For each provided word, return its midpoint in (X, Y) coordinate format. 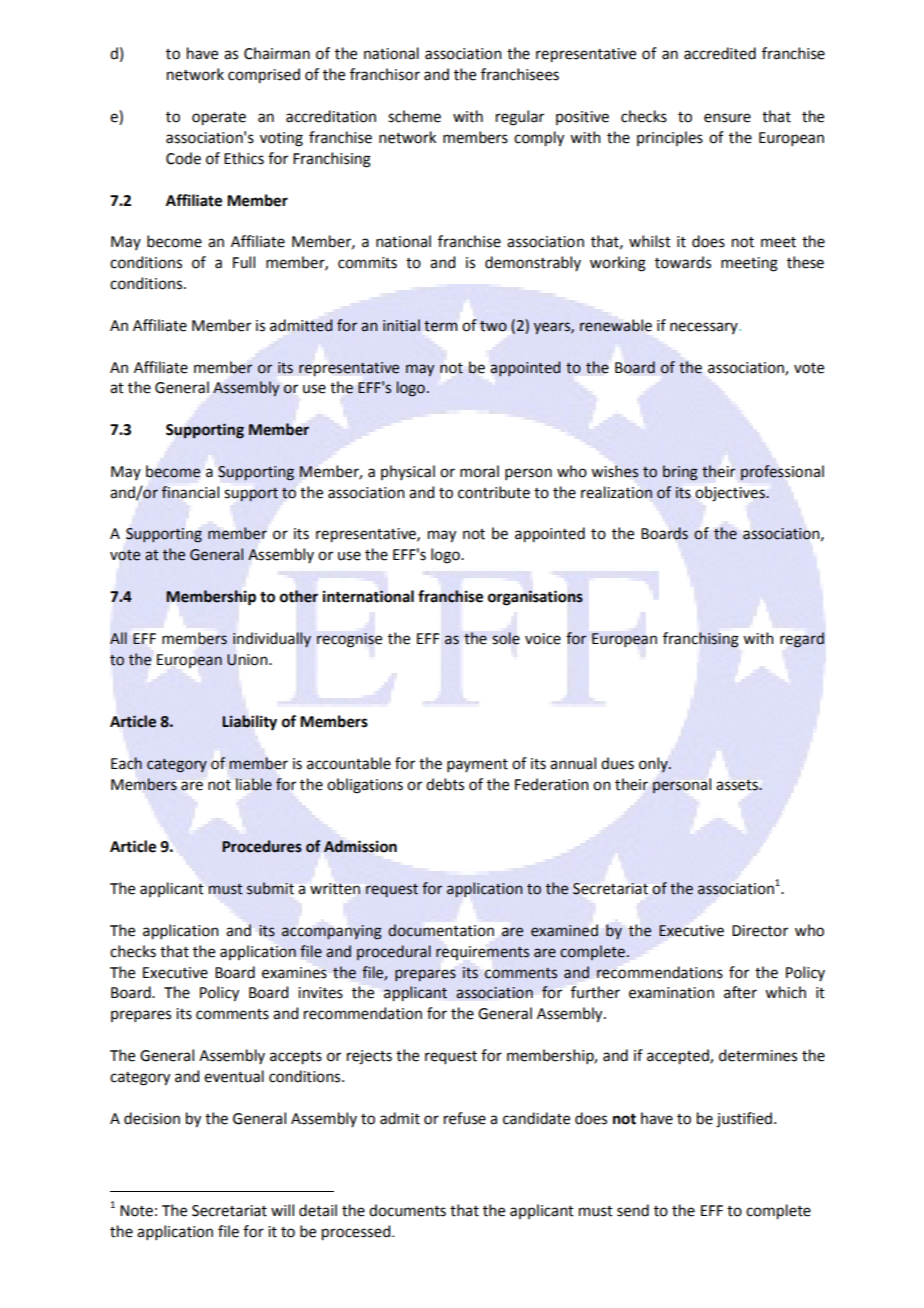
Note (136, 1211)
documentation (441, 930)
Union (248, 660)
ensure (727, 118)
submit (270, 888)
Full (244, 262)
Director (760, 931)
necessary (705, 328)
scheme (414, 116)
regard (802, 640)
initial (401, 325)
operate (219, 119)
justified (744, 1120)
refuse (465, 1118)
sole (506, 638)
